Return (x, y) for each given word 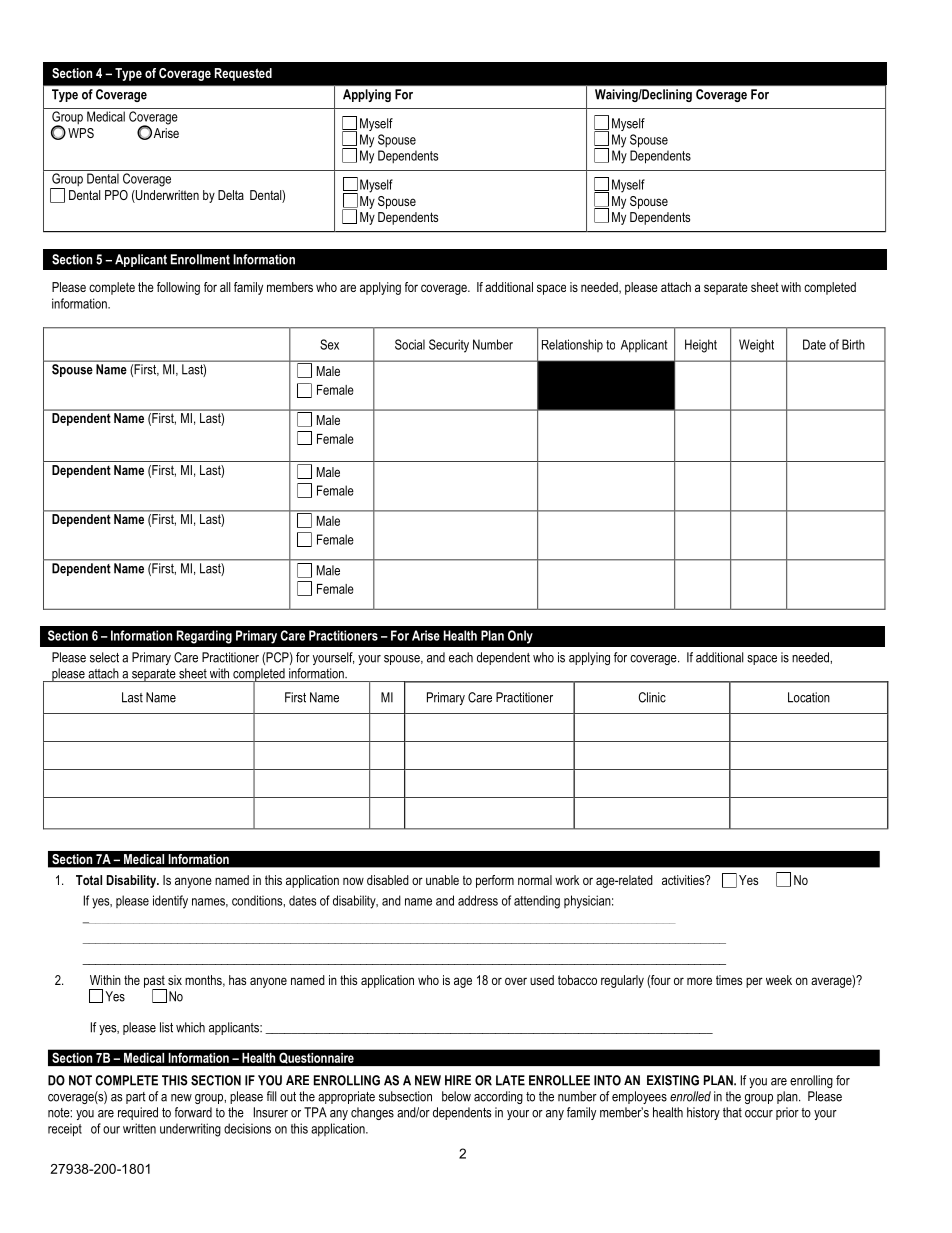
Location (809, 697)
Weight (756, 346)
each (461, 657)
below (456, 1096)
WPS (81, 133)
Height (701, 346)
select (104, 657)
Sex (329, 344)
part (136, 1098)
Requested (243, 74)
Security (449, 346)
